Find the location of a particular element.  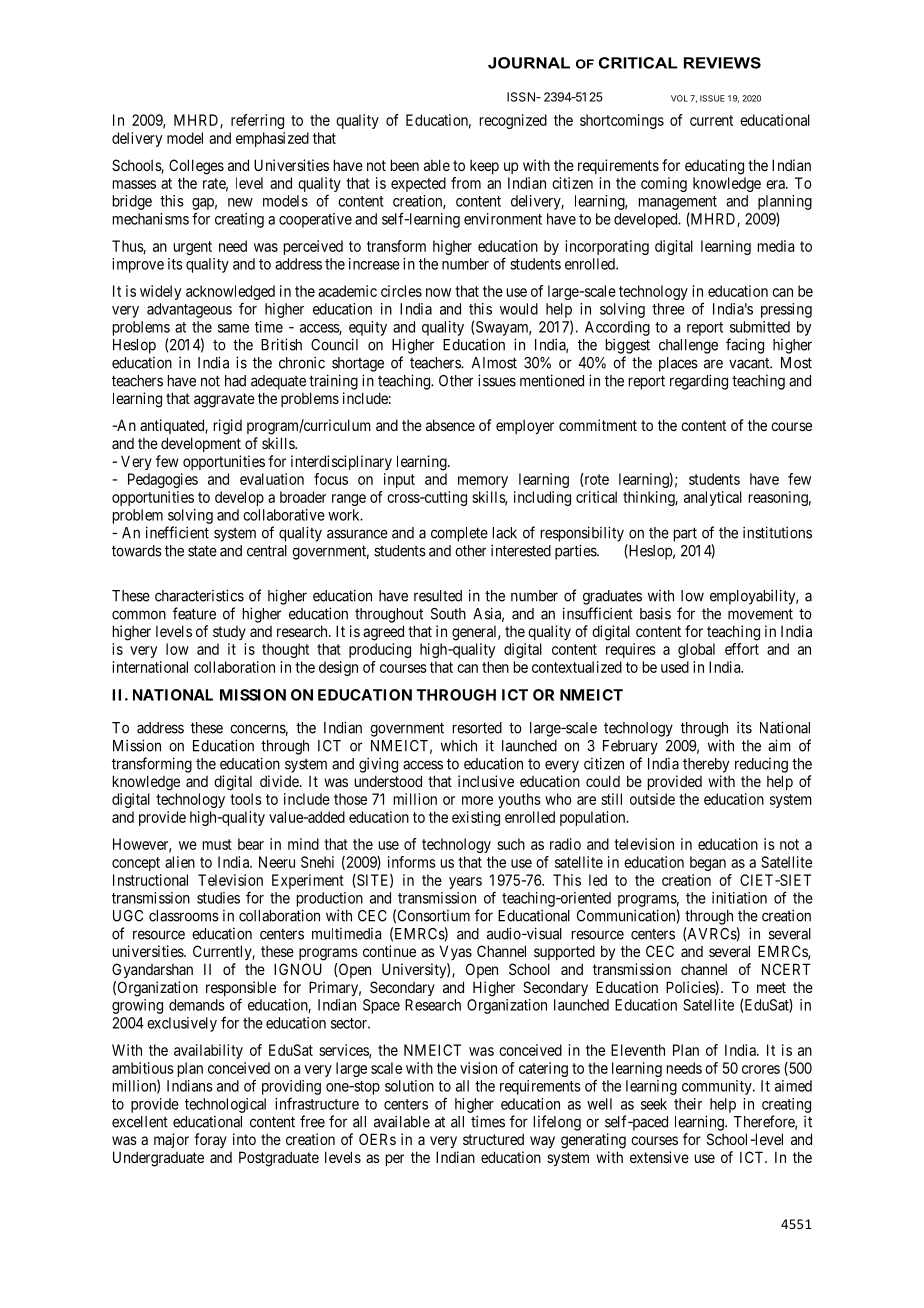

South is located at coordinates (448, 614).
